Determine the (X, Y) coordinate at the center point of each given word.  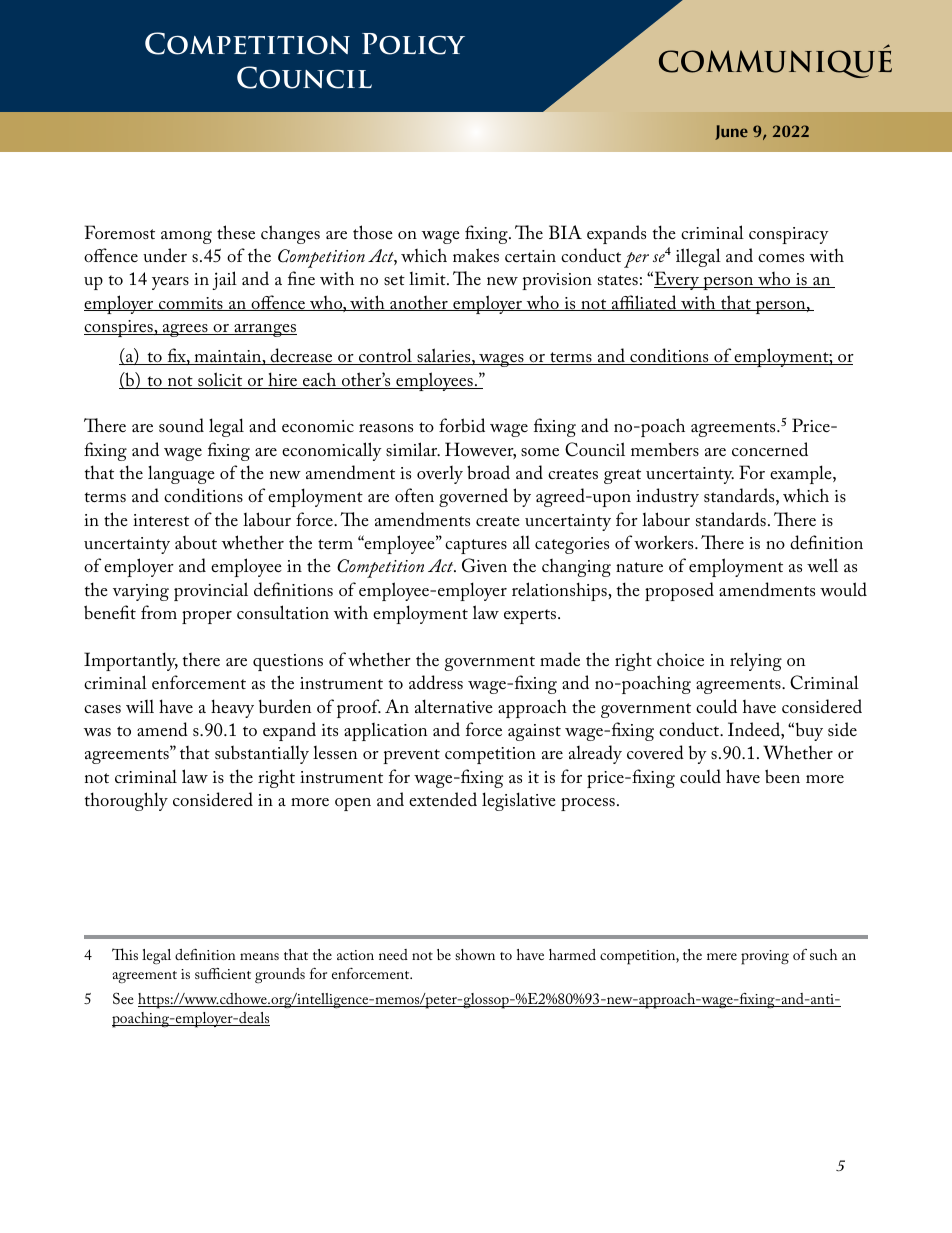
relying (756, 661)
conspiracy (789, 235)
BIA (565, 232)
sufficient (223, 973)
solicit (220, 380)
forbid (462, 425)
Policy (413, 44)
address (436, 682)
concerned (770, 449)
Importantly (131, 661)
